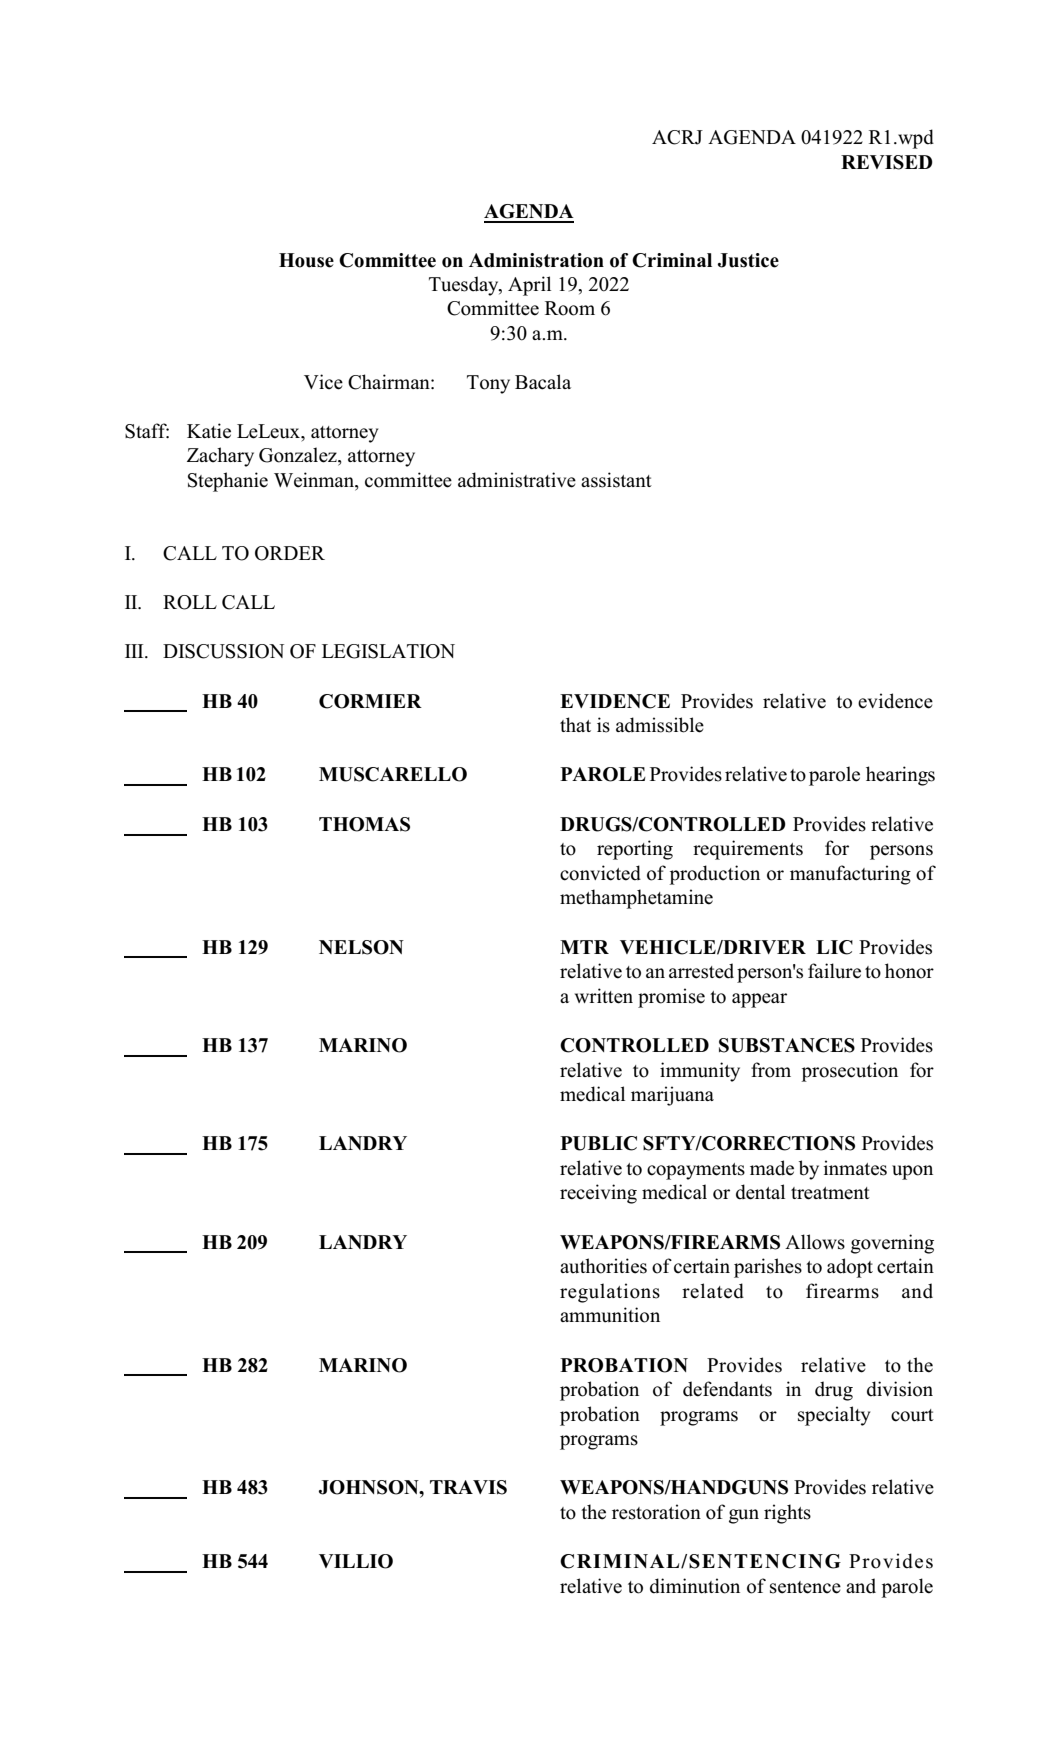 This image has width=1058, height=1743. Describe the element at coordinates (887, 162) in the image. I see `REVISED` at that location.
